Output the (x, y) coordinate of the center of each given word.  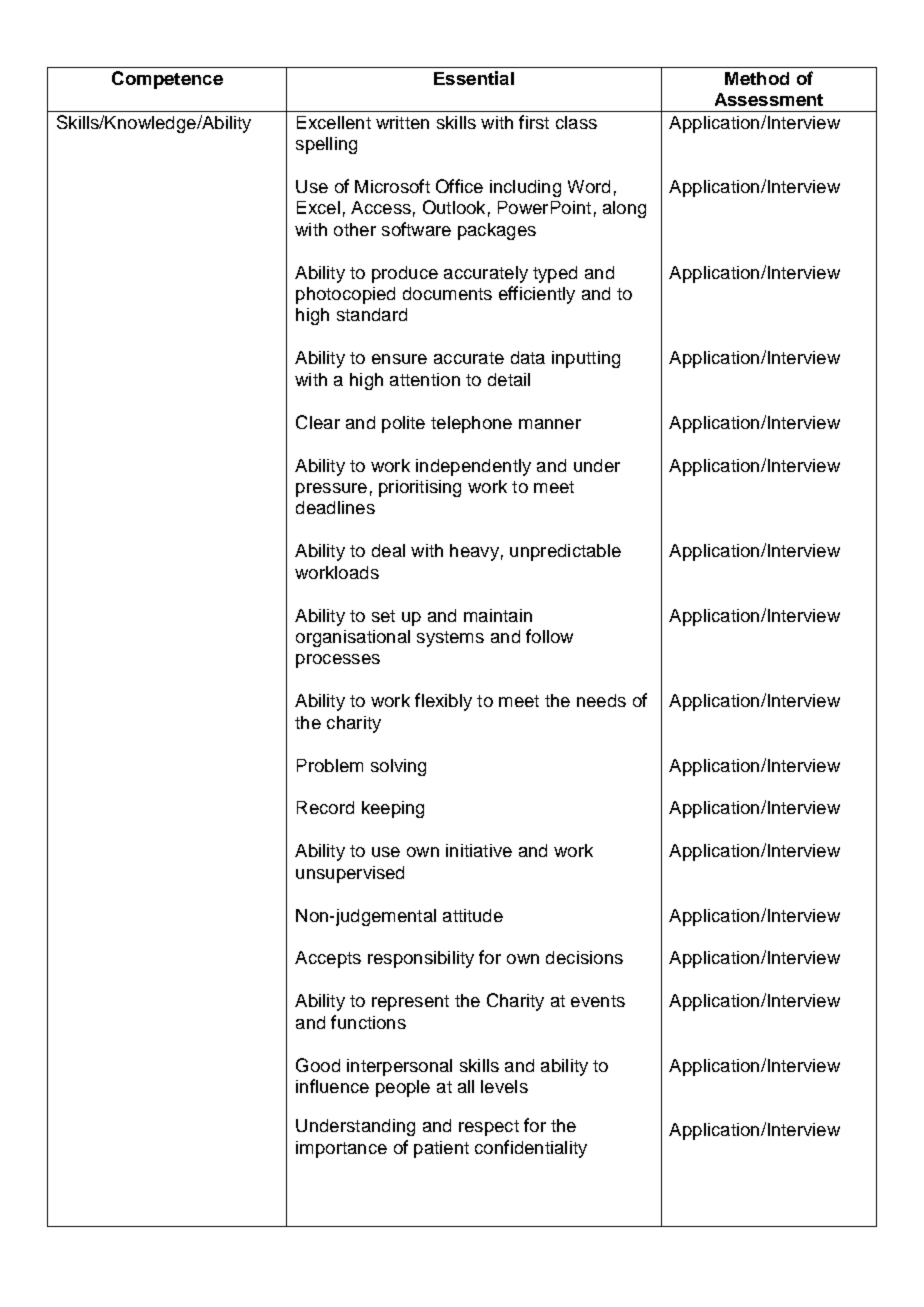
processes (338, 661)
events (598, 1001)
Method (757, 78)
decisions (584, 957)
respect (489, 1128)
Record (325, 807)
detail (509, 379)
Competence (167, 80)
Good (318, 1065)
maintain (498, 615)
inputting (586, 359)
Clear (318, 422)
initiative (479, 850)
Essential (474, 78)
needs (601, 700)
